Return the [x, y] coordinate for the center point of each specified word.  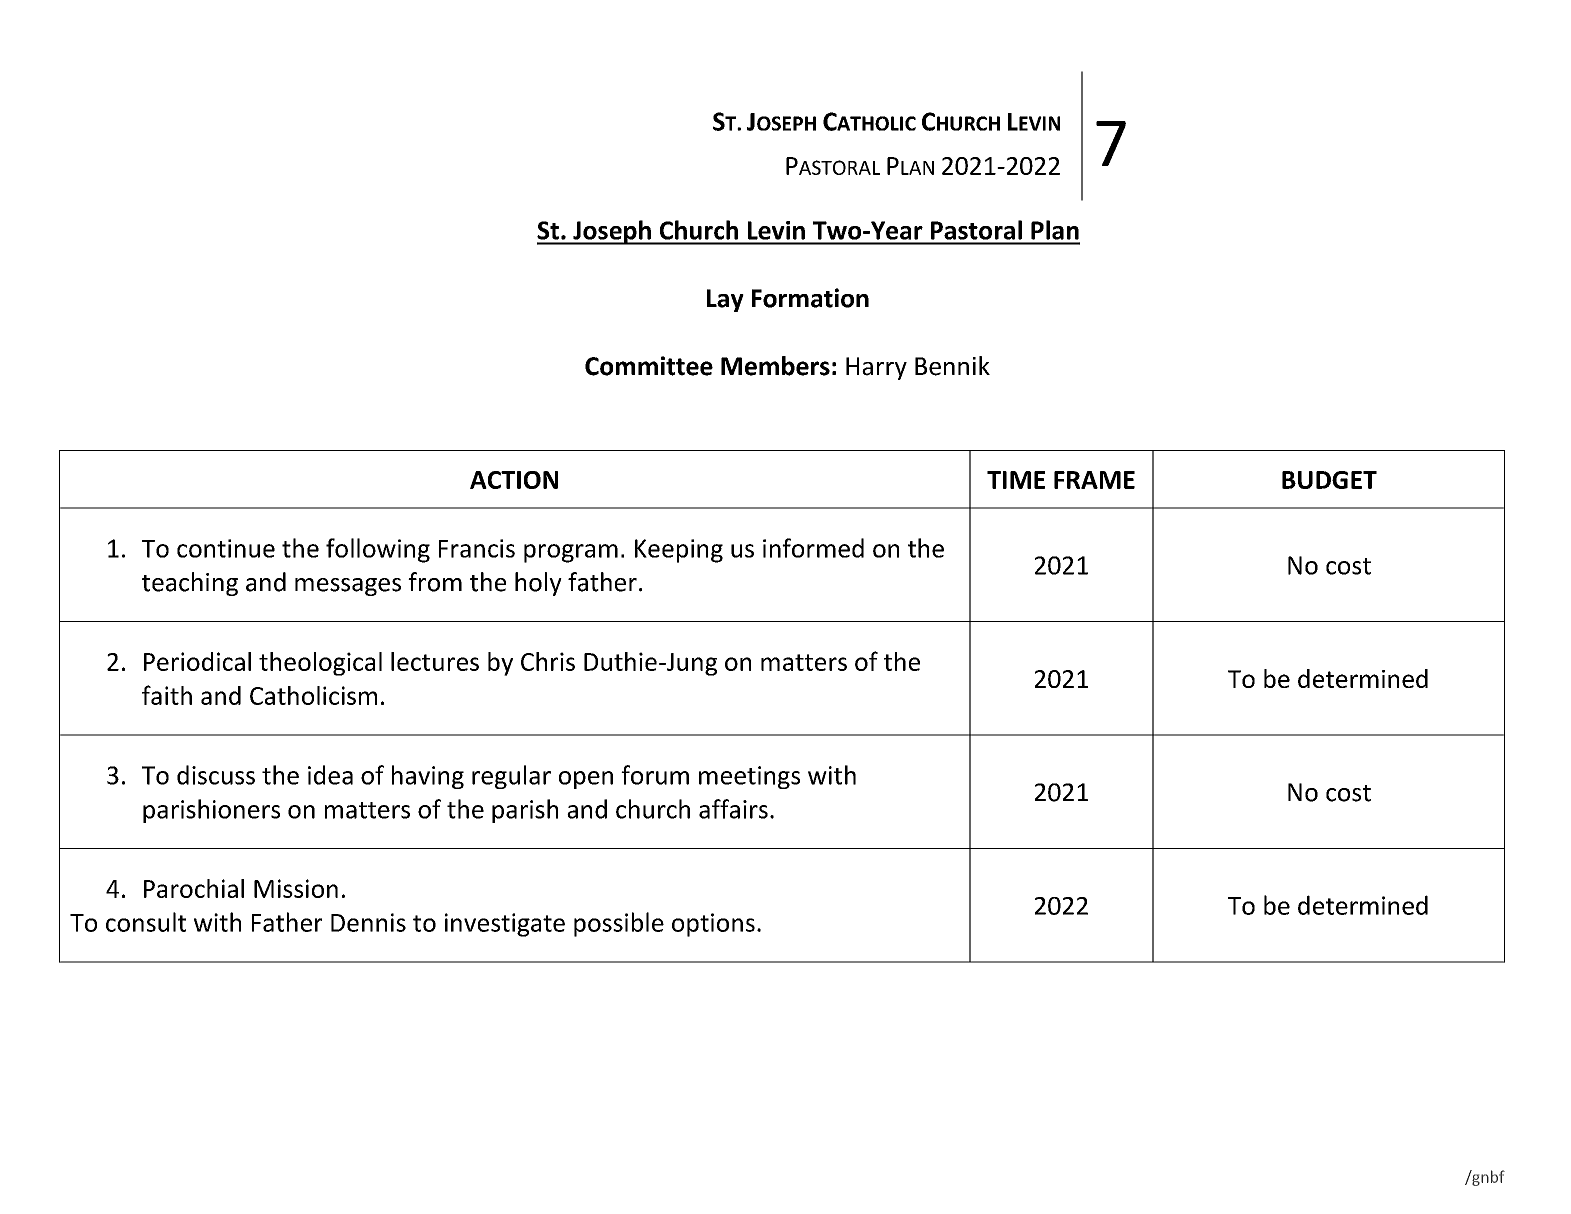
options [713, 925]
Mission [296, 888]
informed [813, 548]
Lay [725, 300]
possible [619, 924]
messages [348, 587]
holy [538, 584]
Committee [649, 366]
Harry [876, 368]
